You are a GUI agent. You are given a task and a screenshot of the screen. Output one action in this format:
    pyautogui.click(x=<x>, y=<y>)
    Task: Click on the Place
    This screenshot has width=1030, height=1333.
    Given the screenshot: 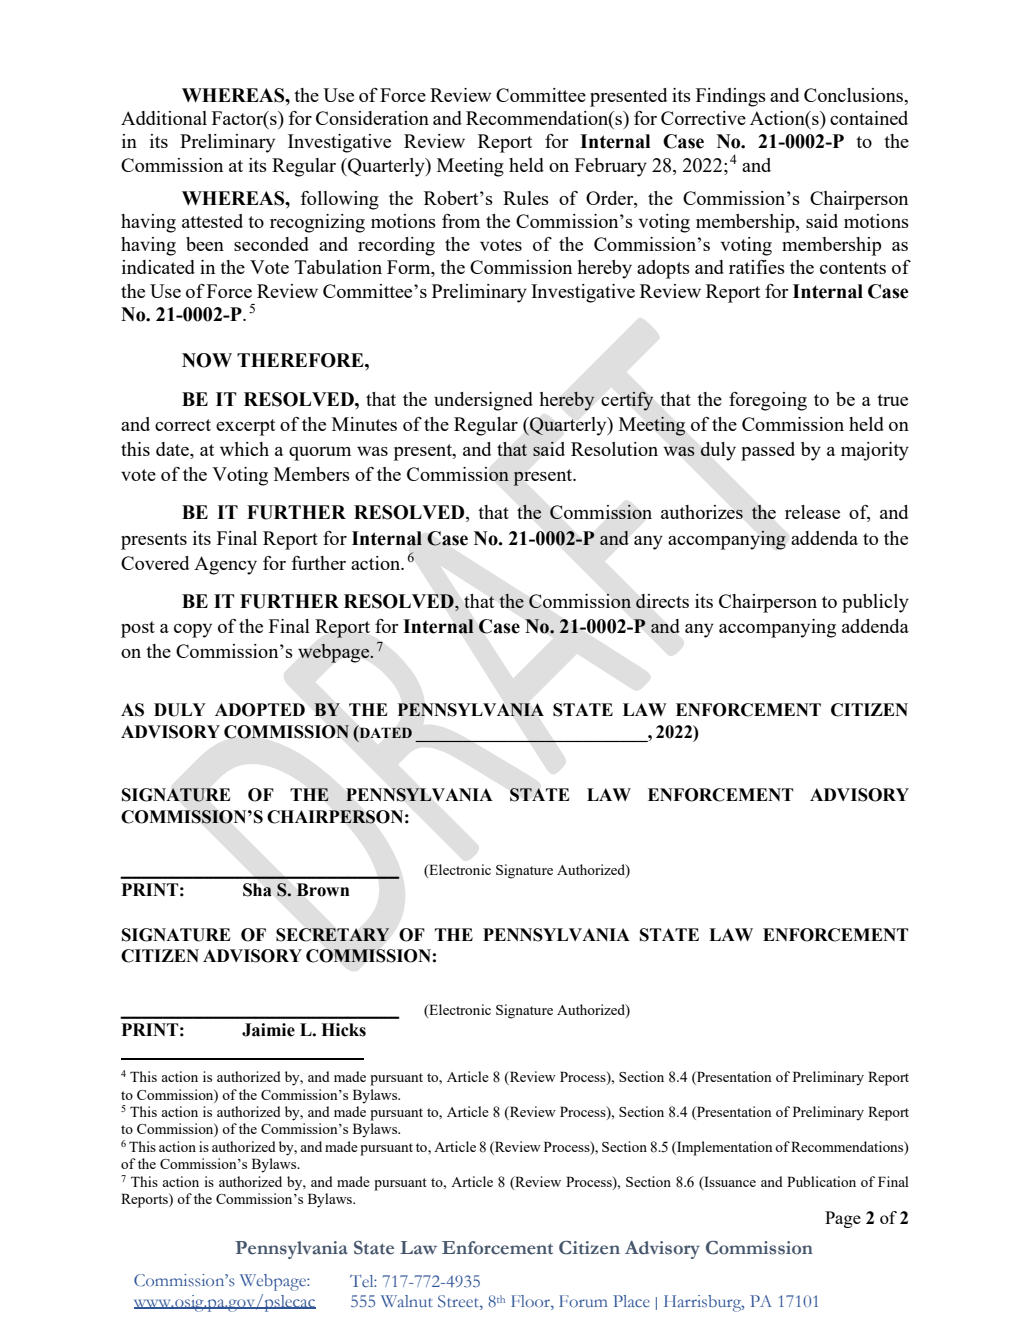 What is the action you would take?
    pyautogui.click(x=631, y=1301)
